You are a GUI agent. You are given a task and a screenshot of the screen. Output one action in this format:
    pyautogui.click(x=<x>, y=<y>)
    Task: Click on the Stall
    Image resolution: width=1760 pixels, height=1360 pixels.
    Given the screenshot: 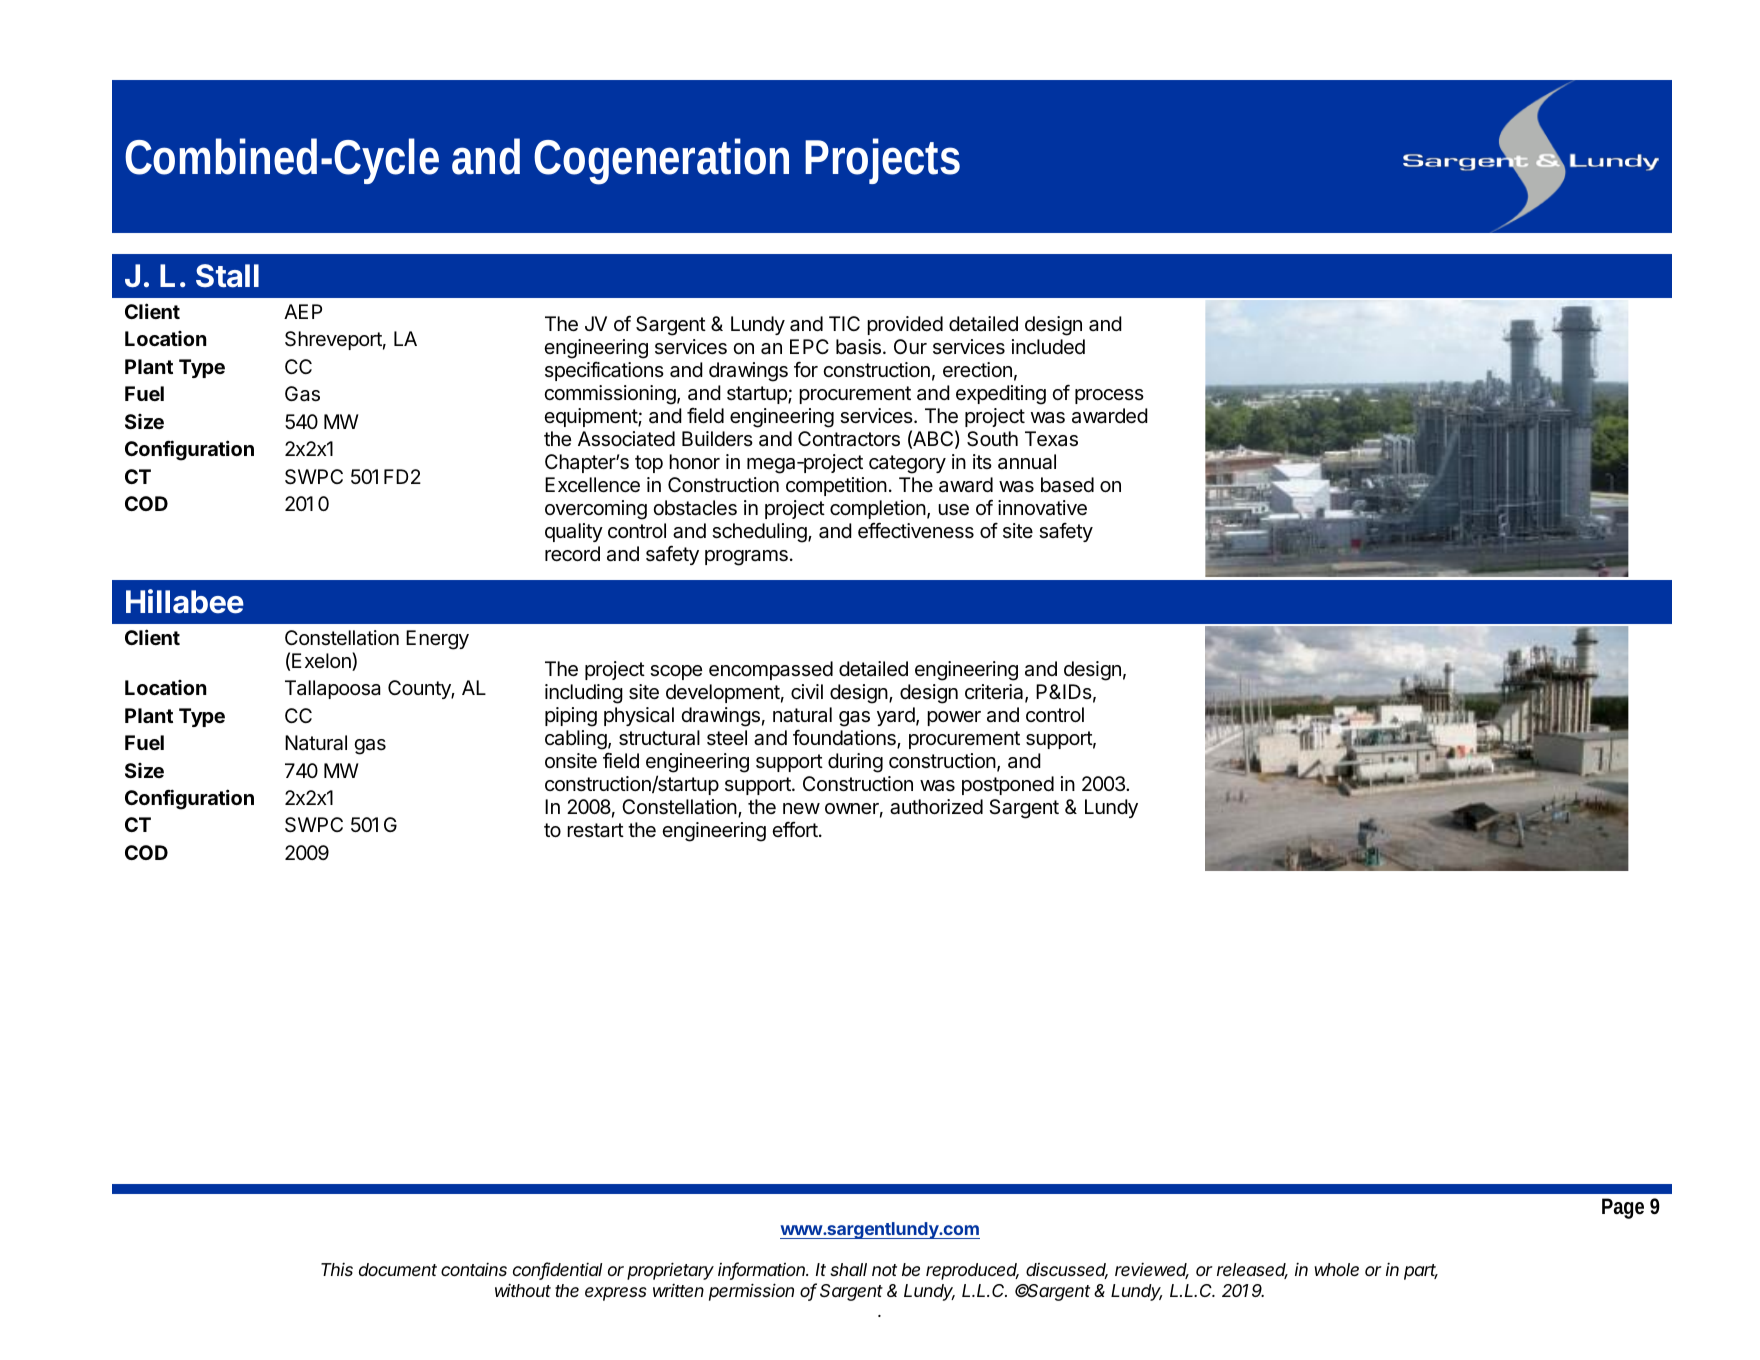 What is the action you would take?
    pyautogui.click(x=227, y=276)
